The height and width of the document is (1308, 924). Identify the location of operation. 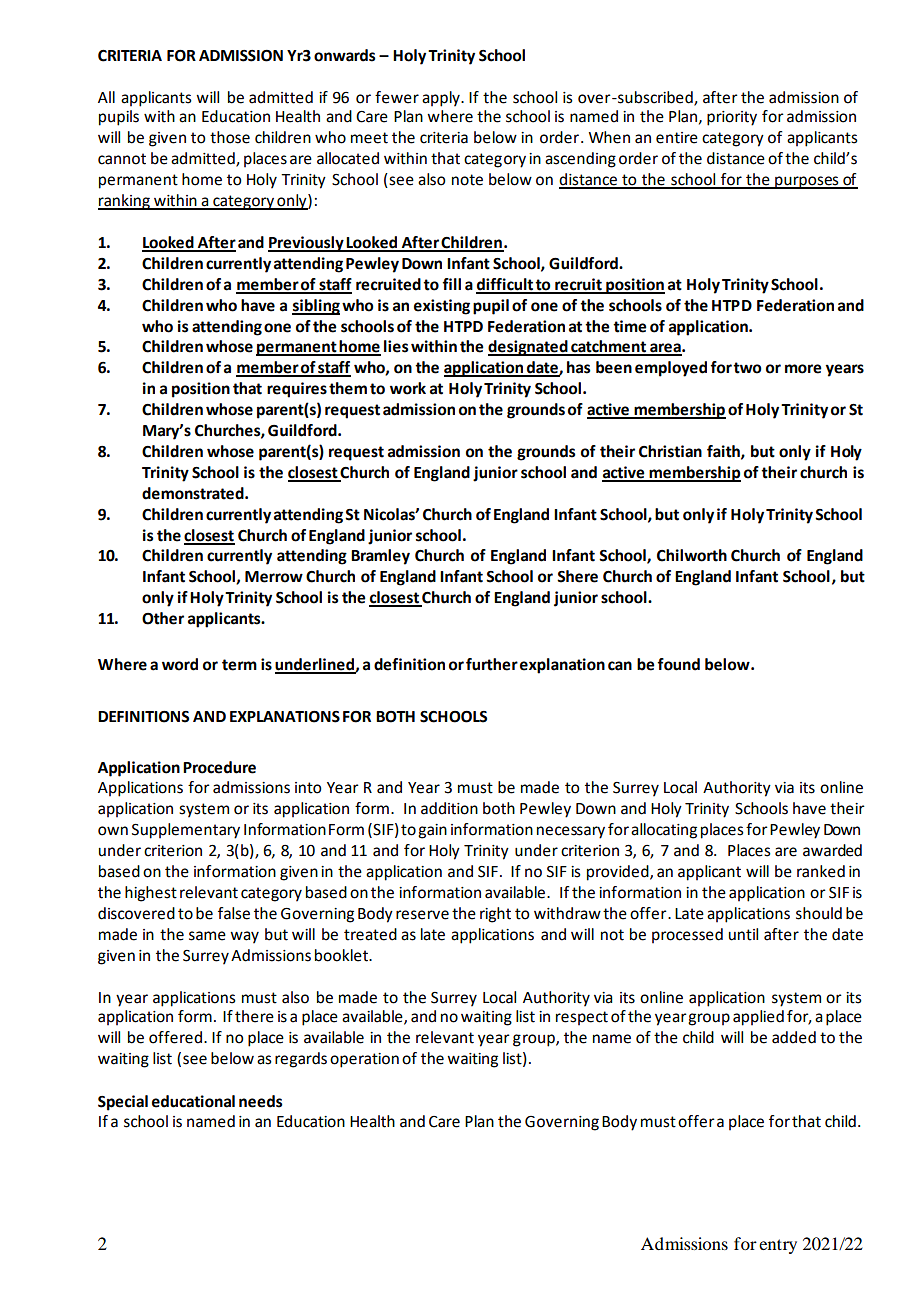
(364, 1060).
